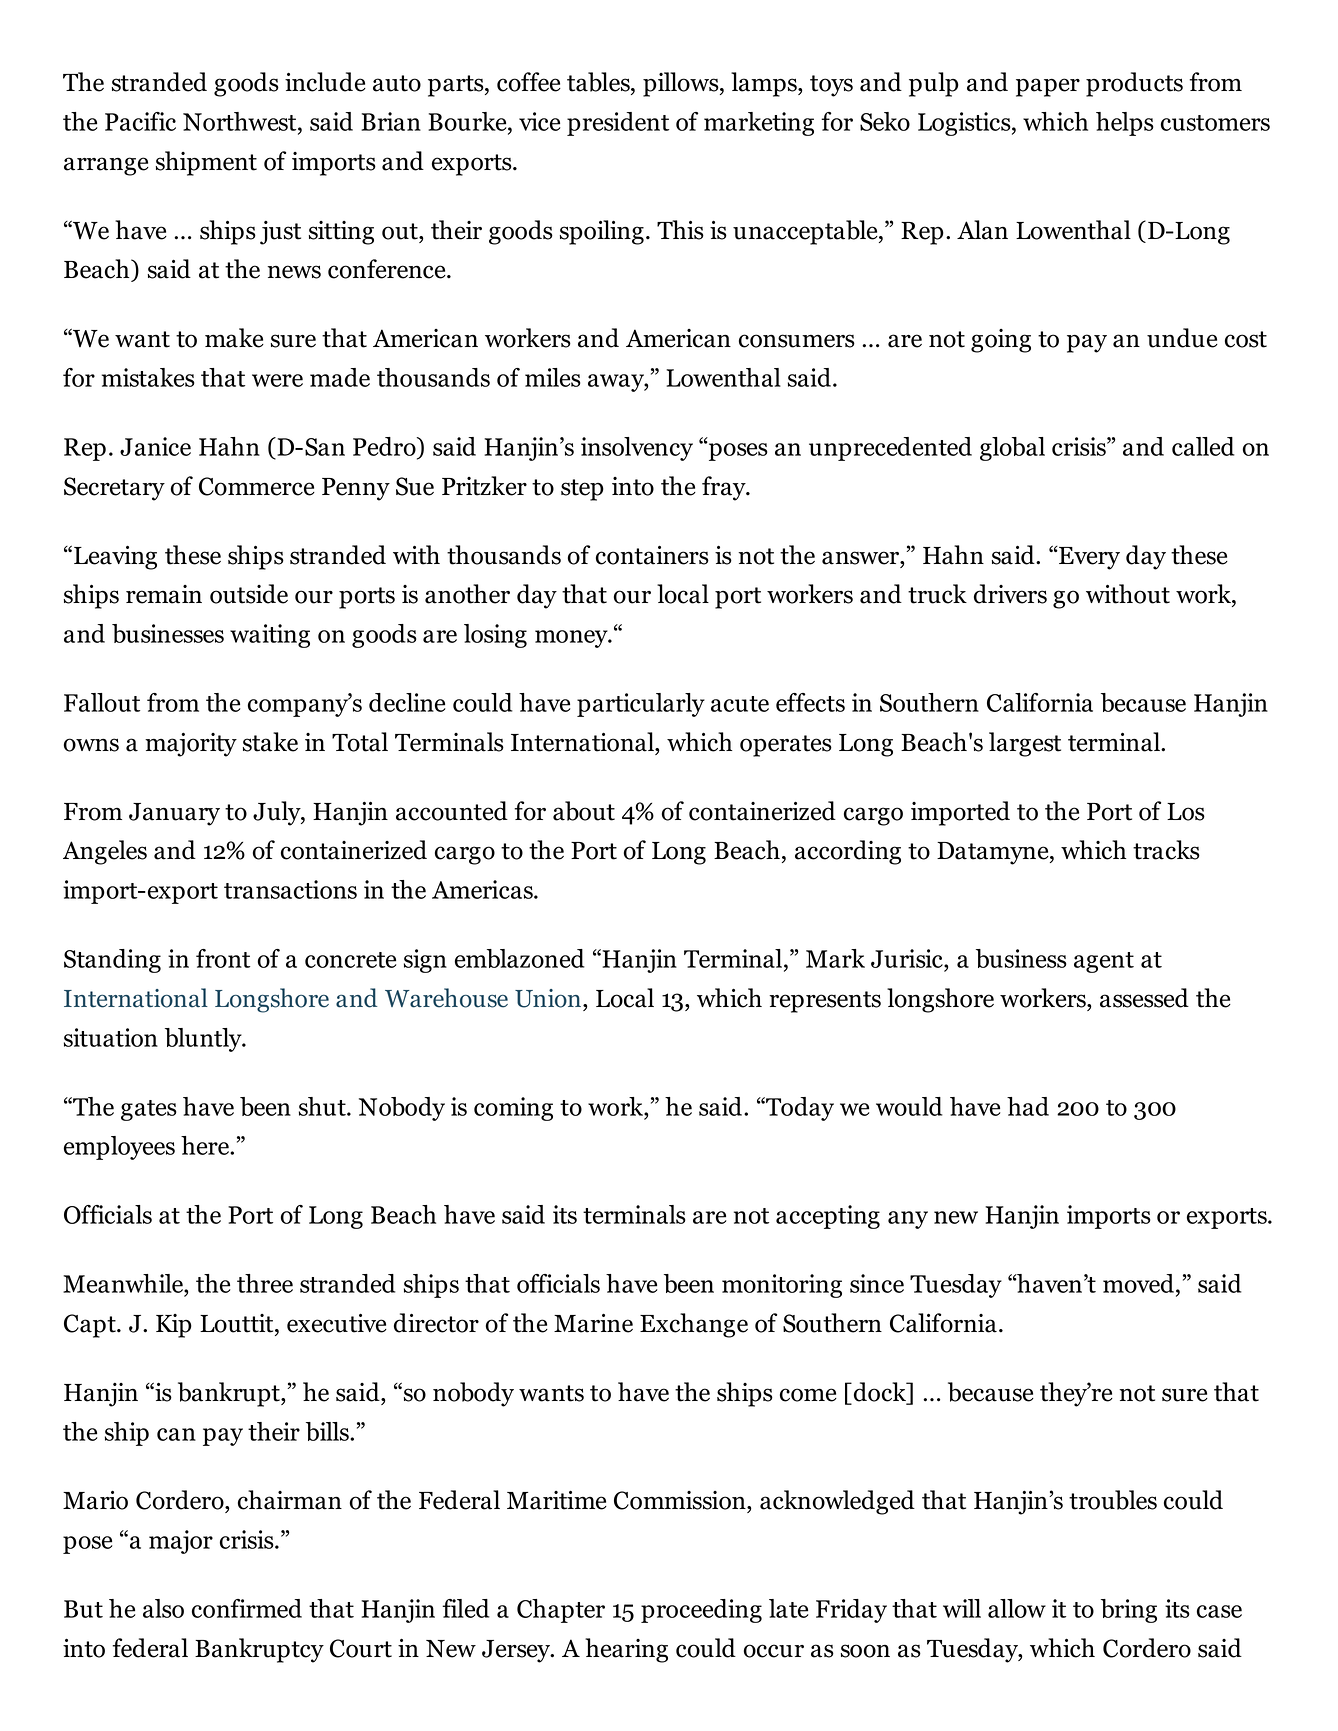  What do you see at coordinates (1125, 124) in the screenshot?
I see `helps` at bounding box center [1125, 124].
